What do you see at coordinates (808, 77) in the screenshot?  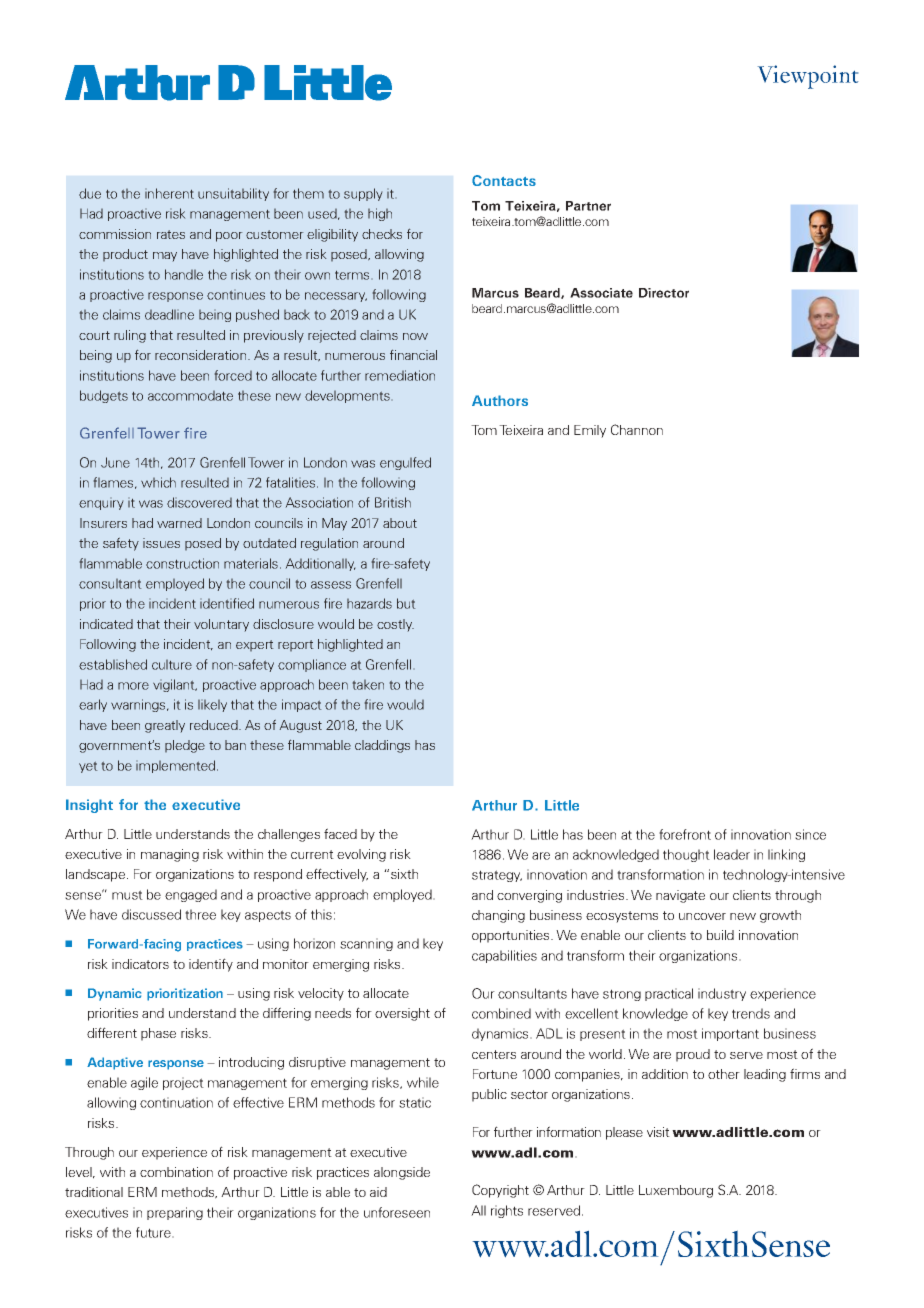 I see `Viewpoint` at bounding box center [808, 77].
